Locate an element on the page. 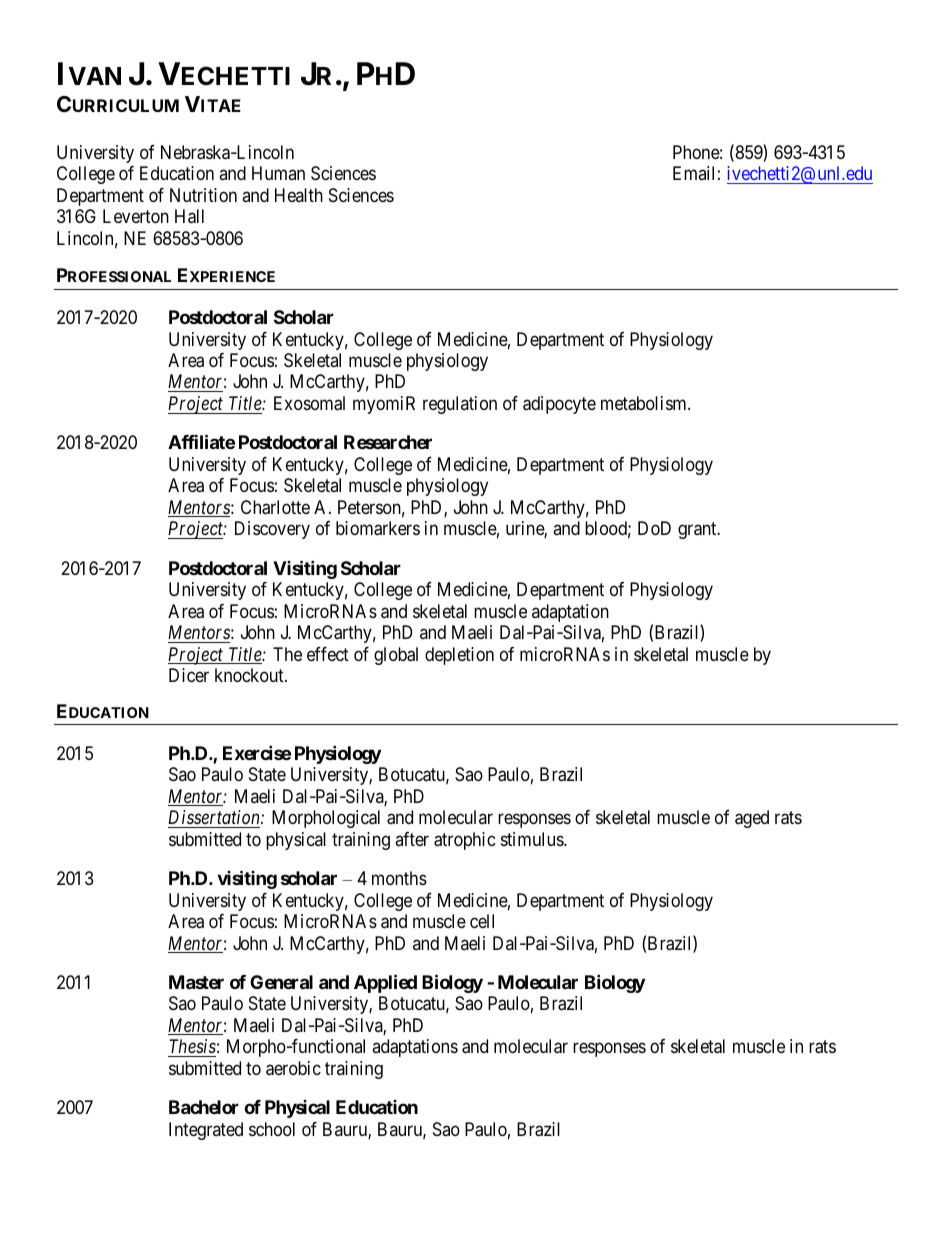  school is located at coordinates (272, 1129).
